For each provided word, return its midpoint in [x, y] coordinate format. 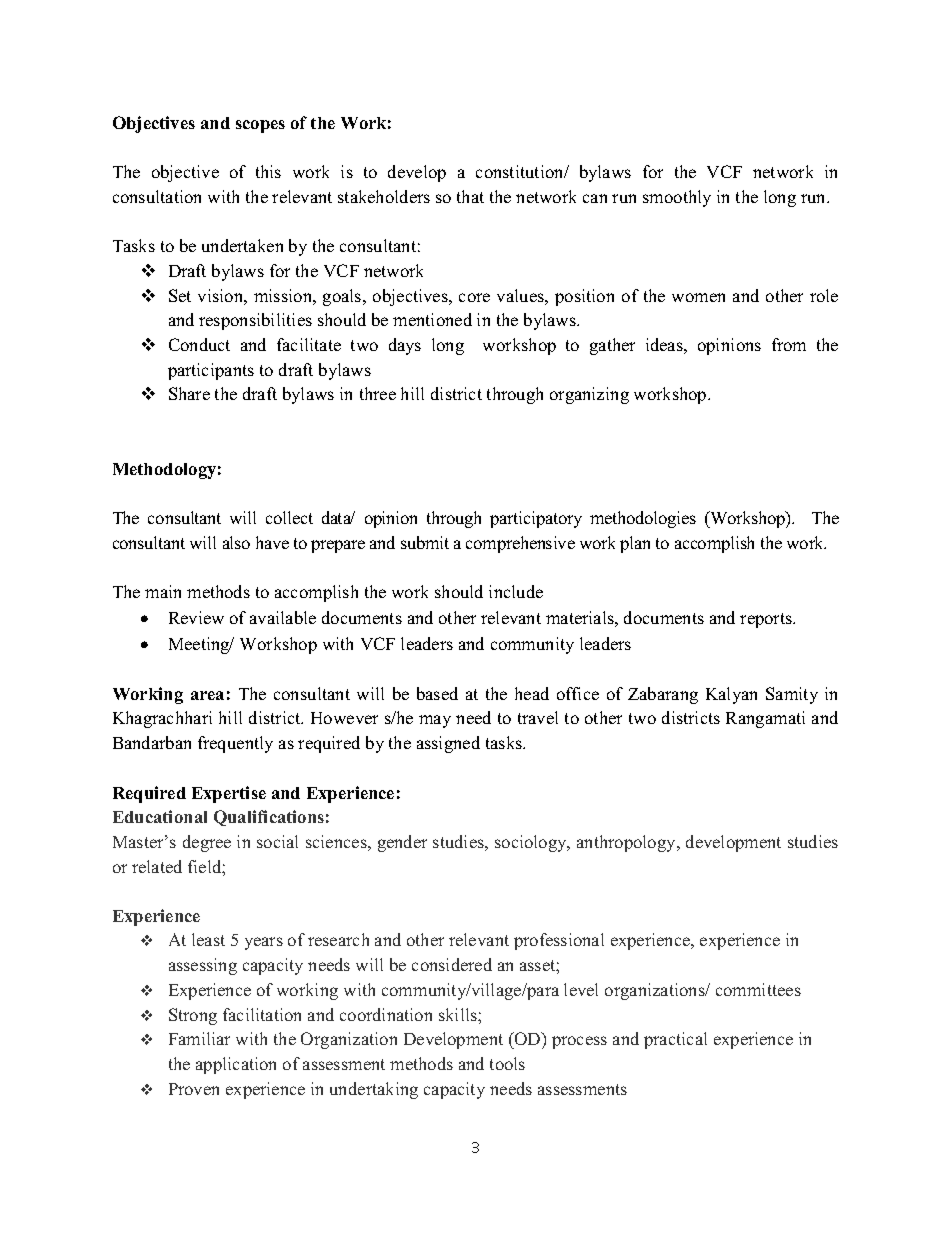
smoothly [677, 198]
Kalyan [731, 695]
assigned [448, 744]
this [268, 171]
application [236, 1065]
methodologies [643, 519]
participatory [536, 519]
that [470, 196]
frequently [235, 744]
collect [289, 517]
